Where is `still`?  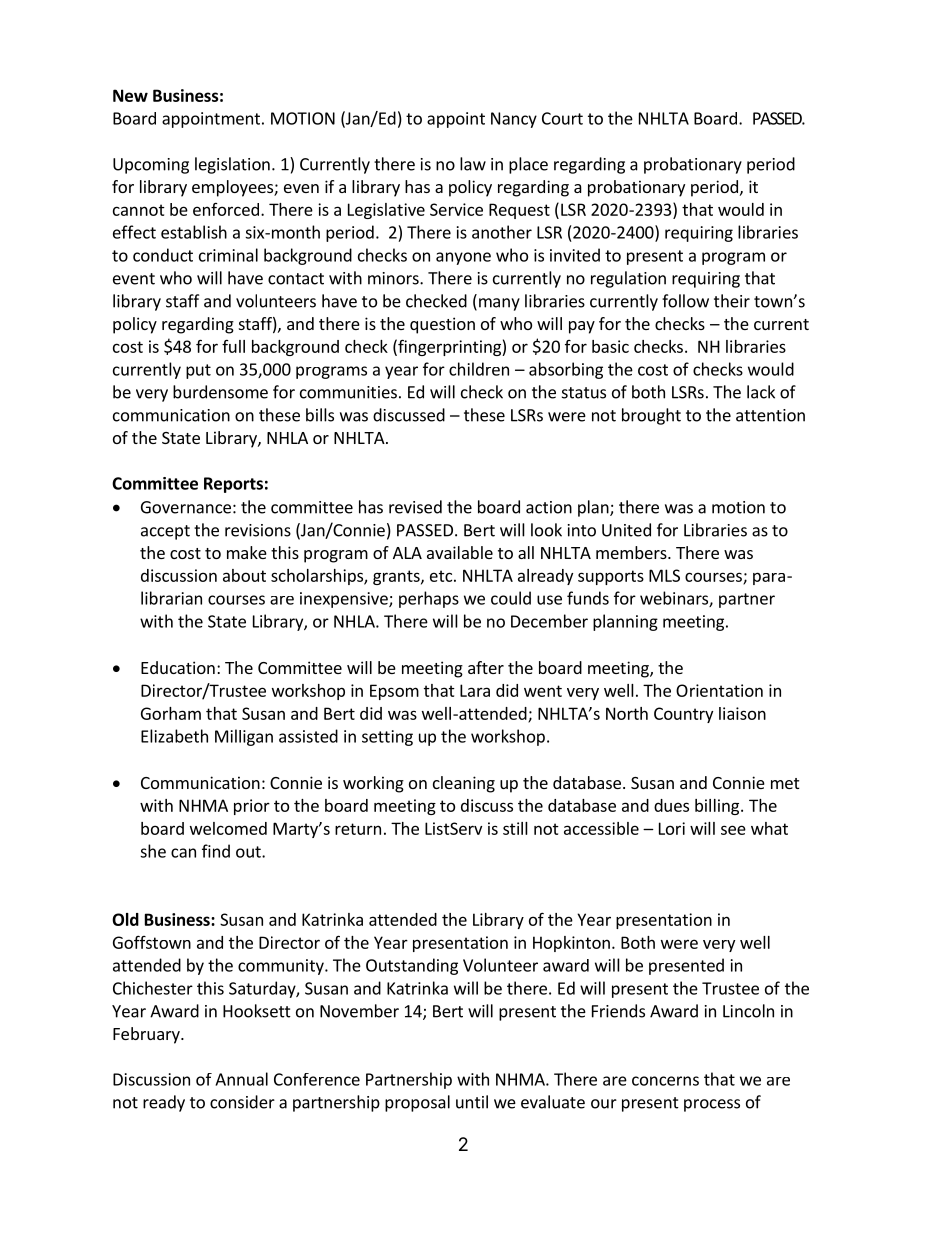
still is located at coordinates (515, 828).
